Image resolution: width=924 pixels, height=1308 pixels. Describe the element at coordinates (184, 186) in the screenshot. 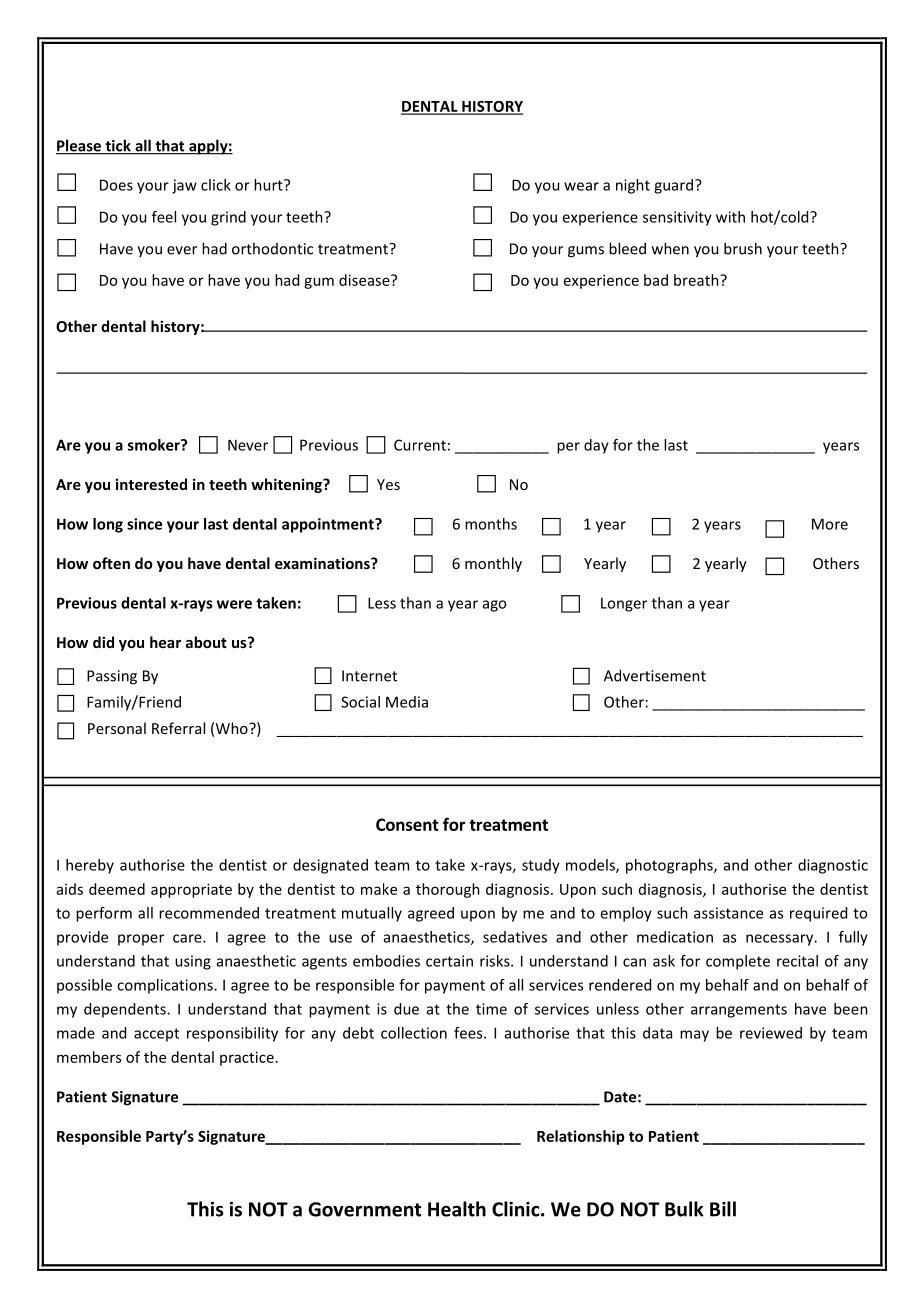

I see `jaw` at that location.
